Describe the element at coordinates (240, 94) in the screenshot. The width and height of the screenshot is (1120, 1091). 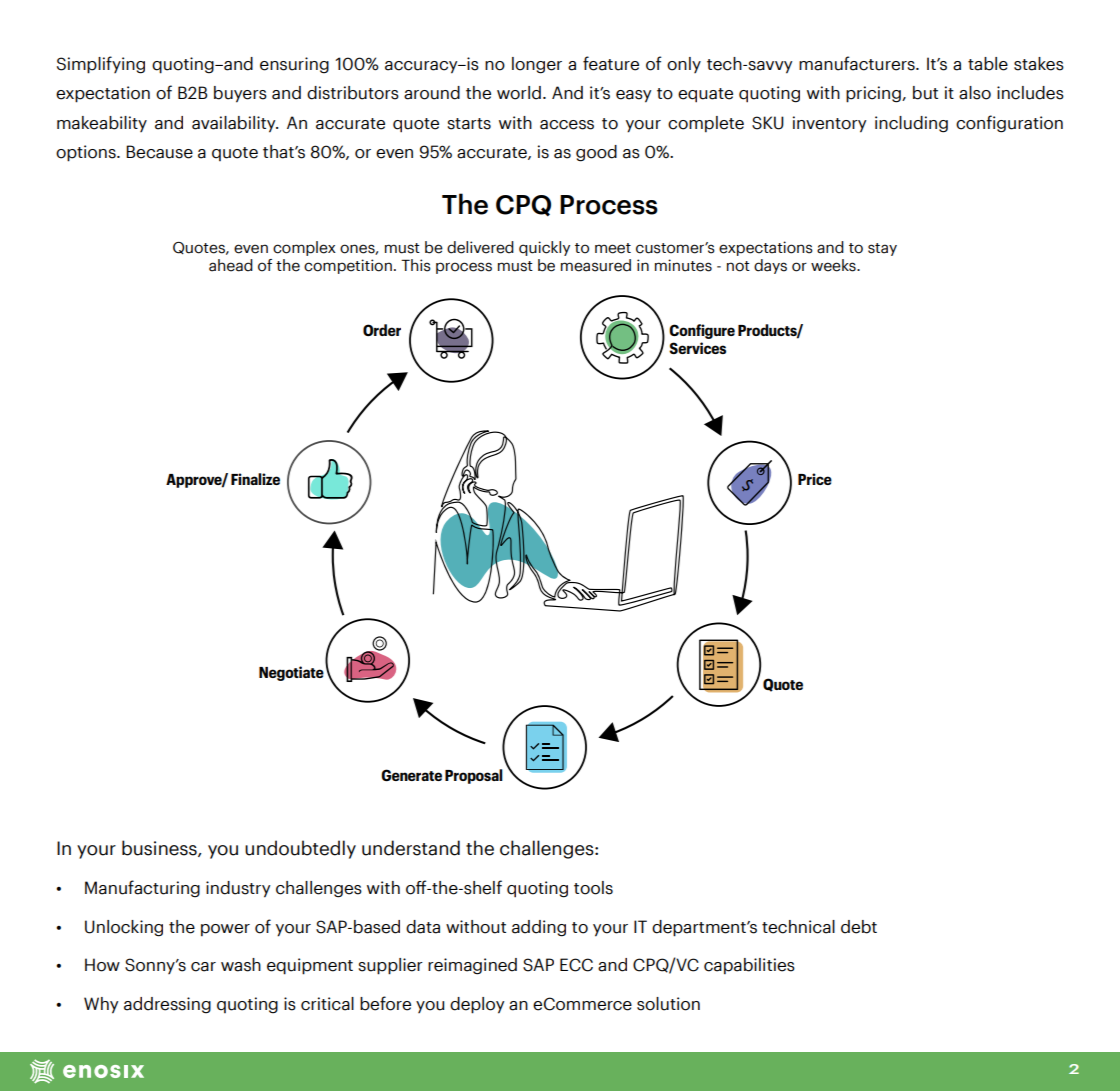
I see `buyers` at that location.
